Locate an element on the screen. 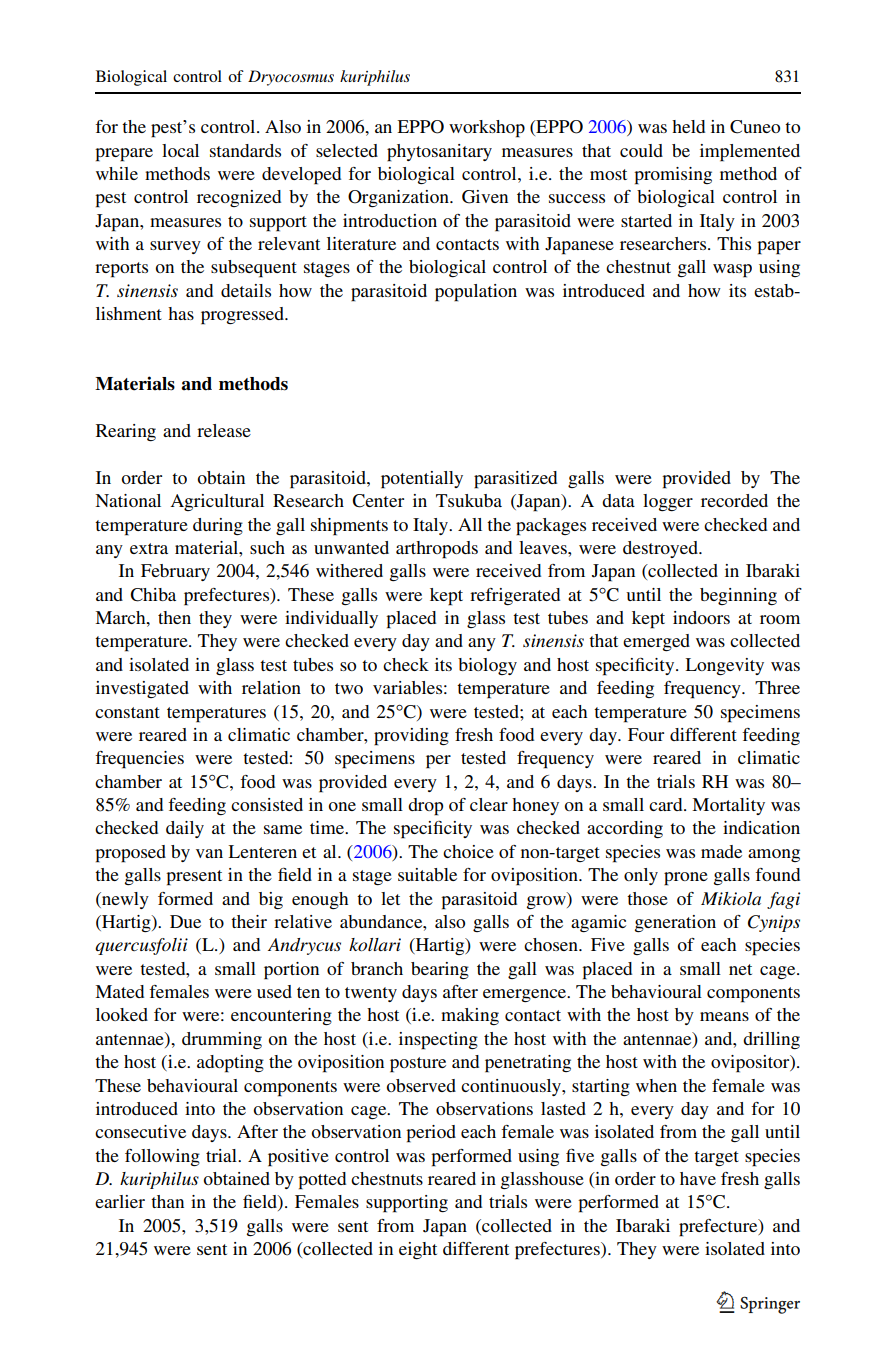  promising is located at coordinates (673, 176).
